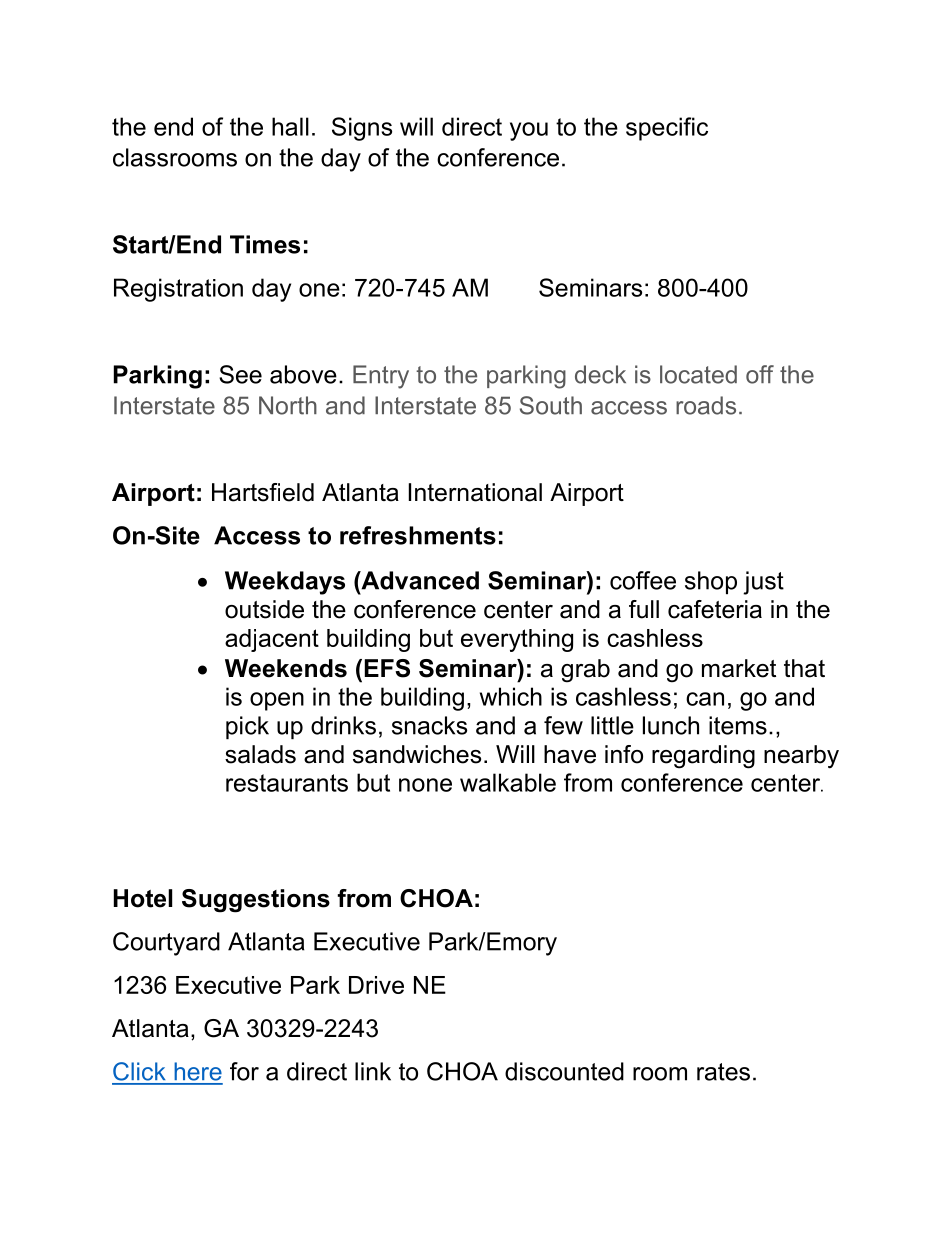  I want to click on cafeteria, so click(715, 609).
